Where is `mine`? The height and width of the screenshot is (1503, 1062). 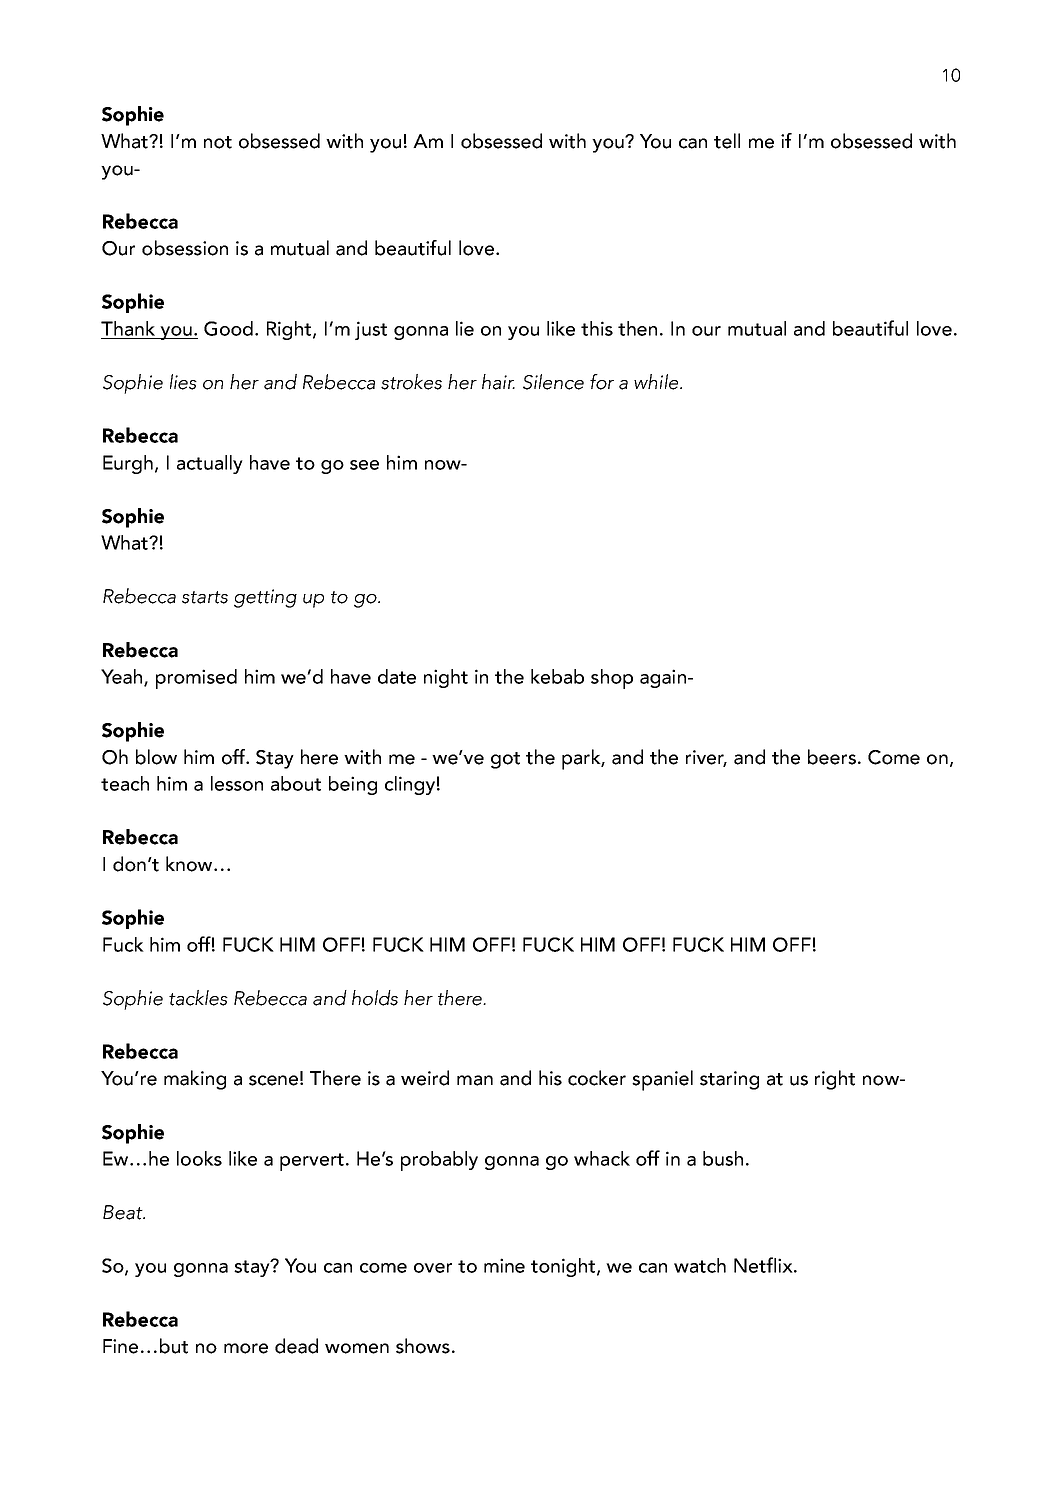
mine is located at coordinates (504, 1265).
